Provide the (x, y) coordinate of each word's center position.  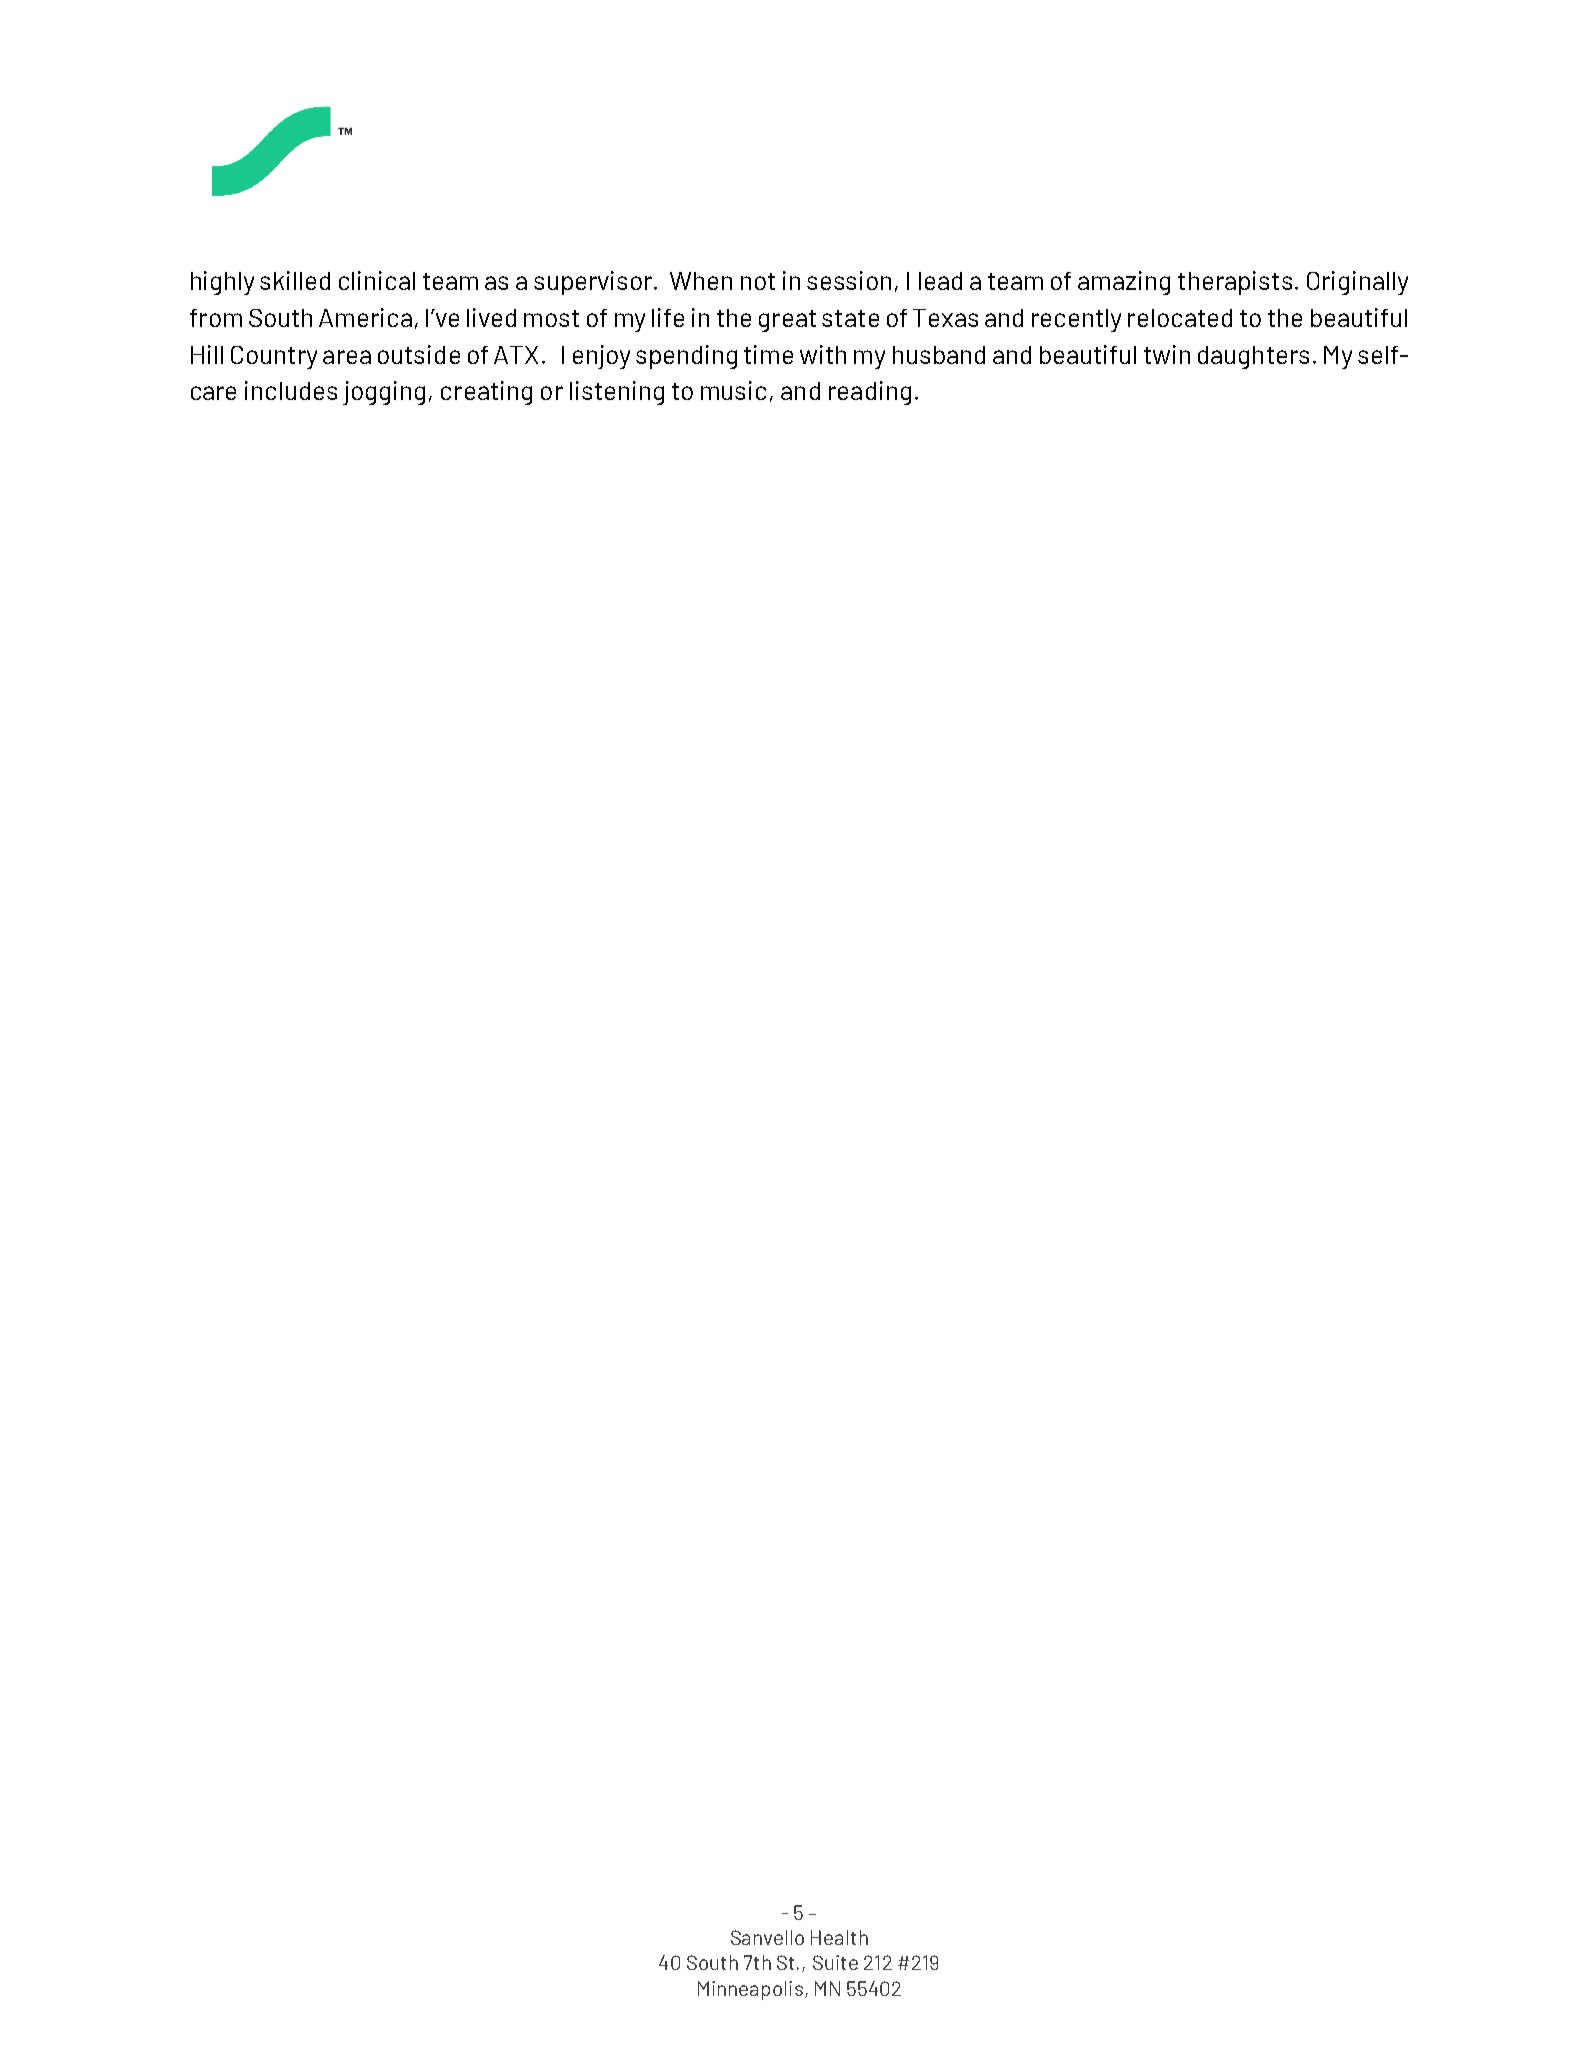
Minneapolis (750, 1990)
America (365, 317)
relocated (1180, 318)
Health (839, 1937)
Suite (835, 1962)
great (787, 321)
